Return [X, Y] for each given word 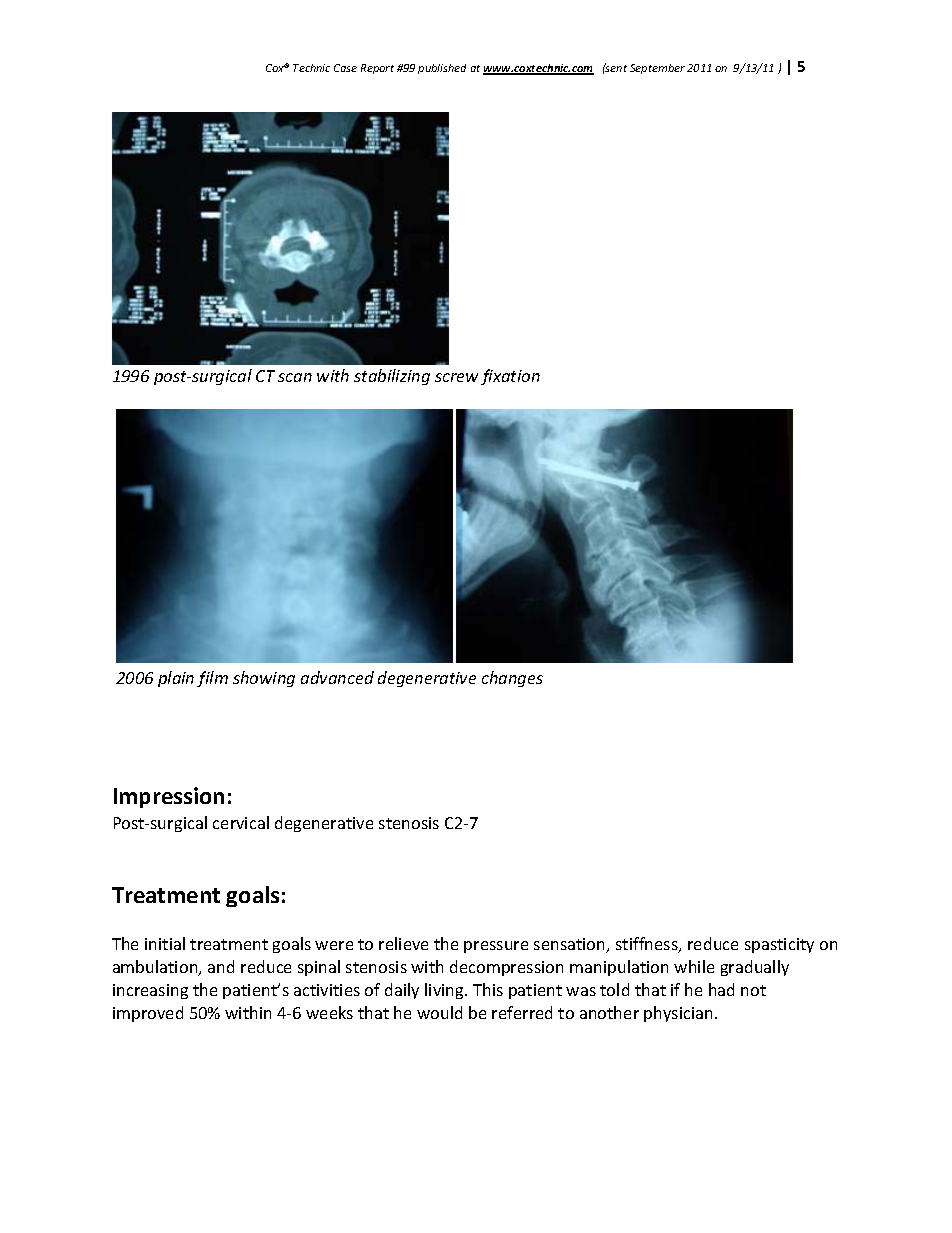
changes [512, 679]
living [445, 991]
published [442, 69]
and [221, 966]
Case [345, 68]
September [657, 69]
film [212, 679]
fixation [510, 377]
